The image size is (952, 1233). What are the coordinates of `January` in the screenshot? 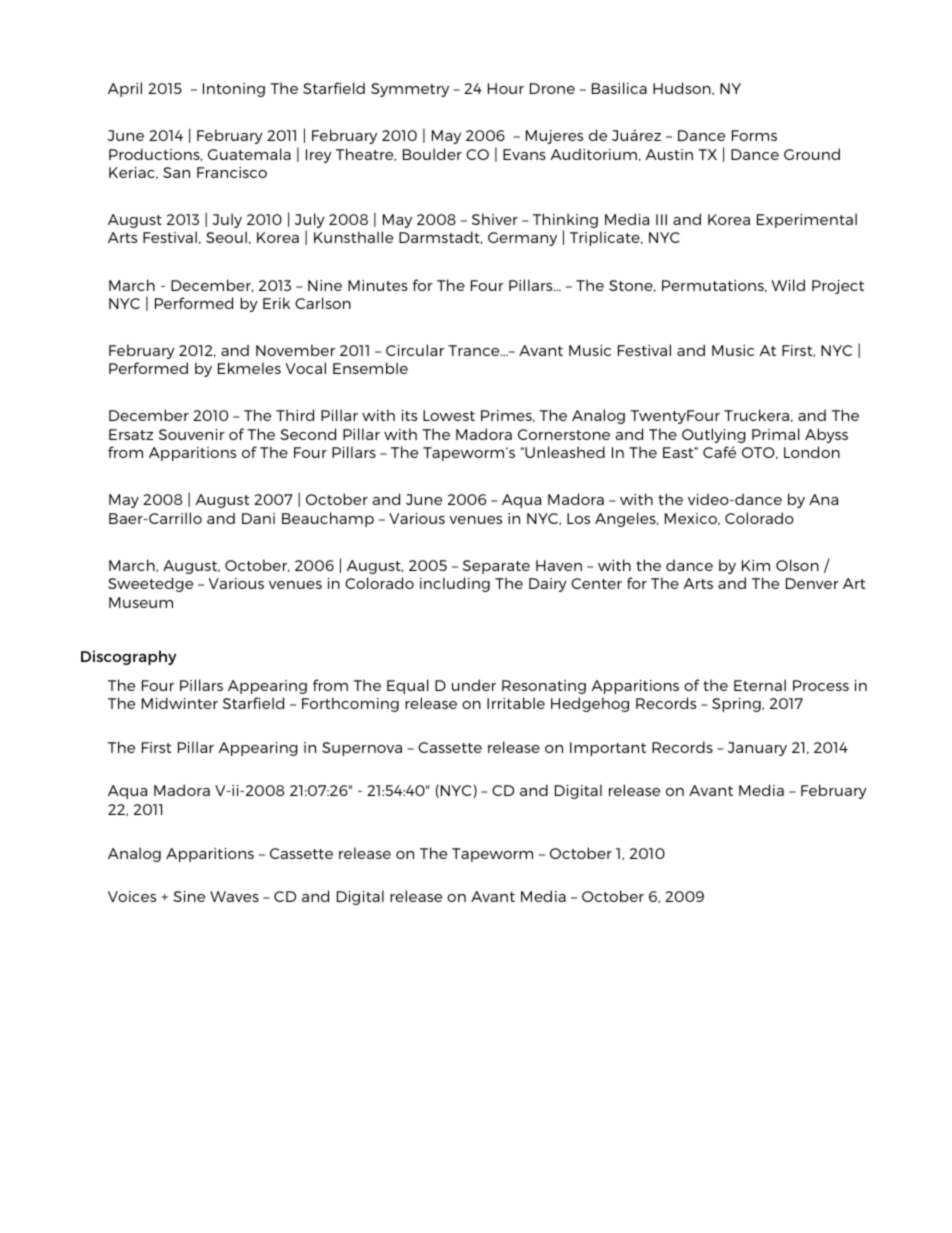 It's located at (757, 749).
